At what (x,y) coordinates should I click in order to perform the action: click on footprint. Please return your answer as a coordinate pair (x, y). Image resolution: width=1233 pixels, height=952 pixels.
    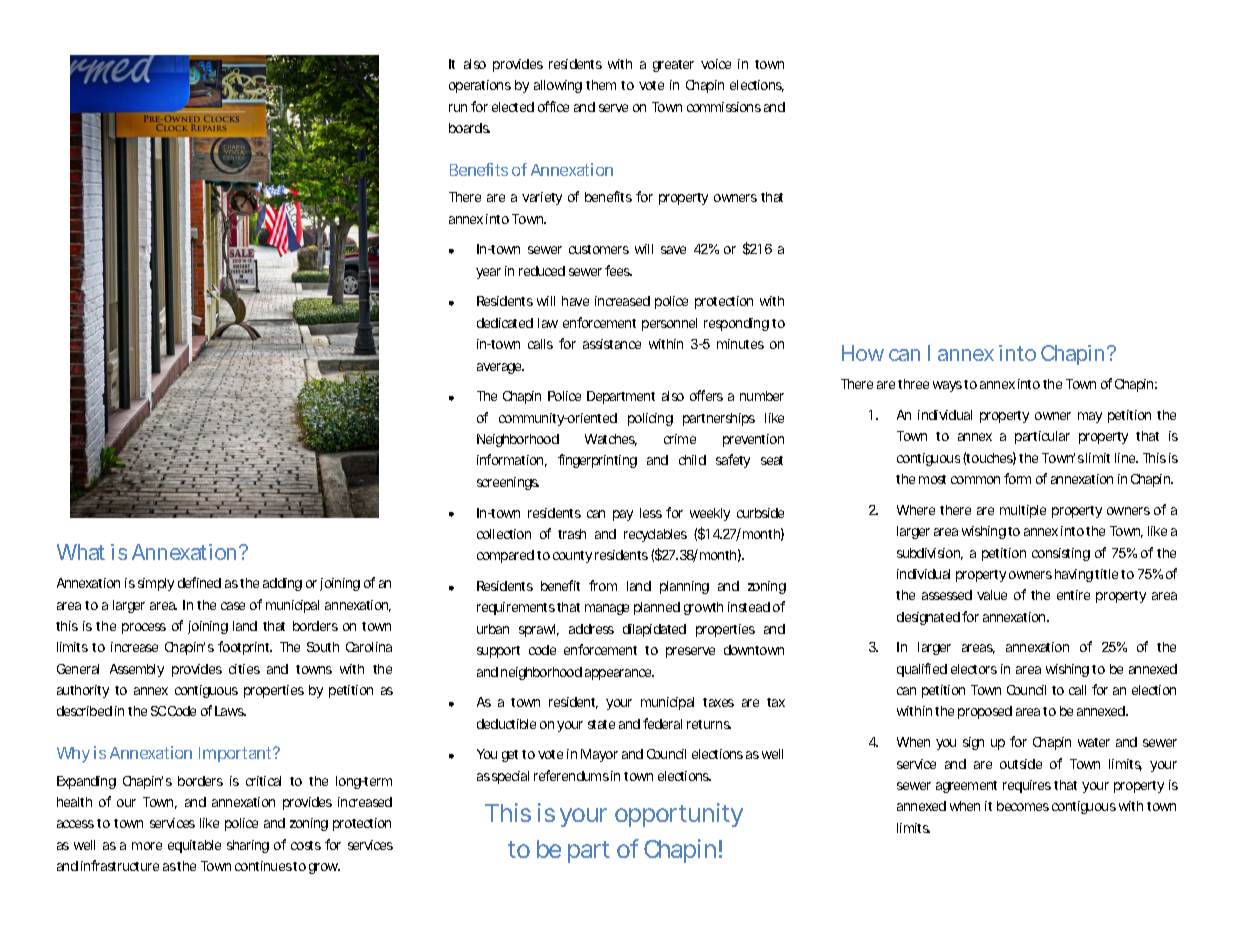
    Looking at the image, I should click on (245, 648).
